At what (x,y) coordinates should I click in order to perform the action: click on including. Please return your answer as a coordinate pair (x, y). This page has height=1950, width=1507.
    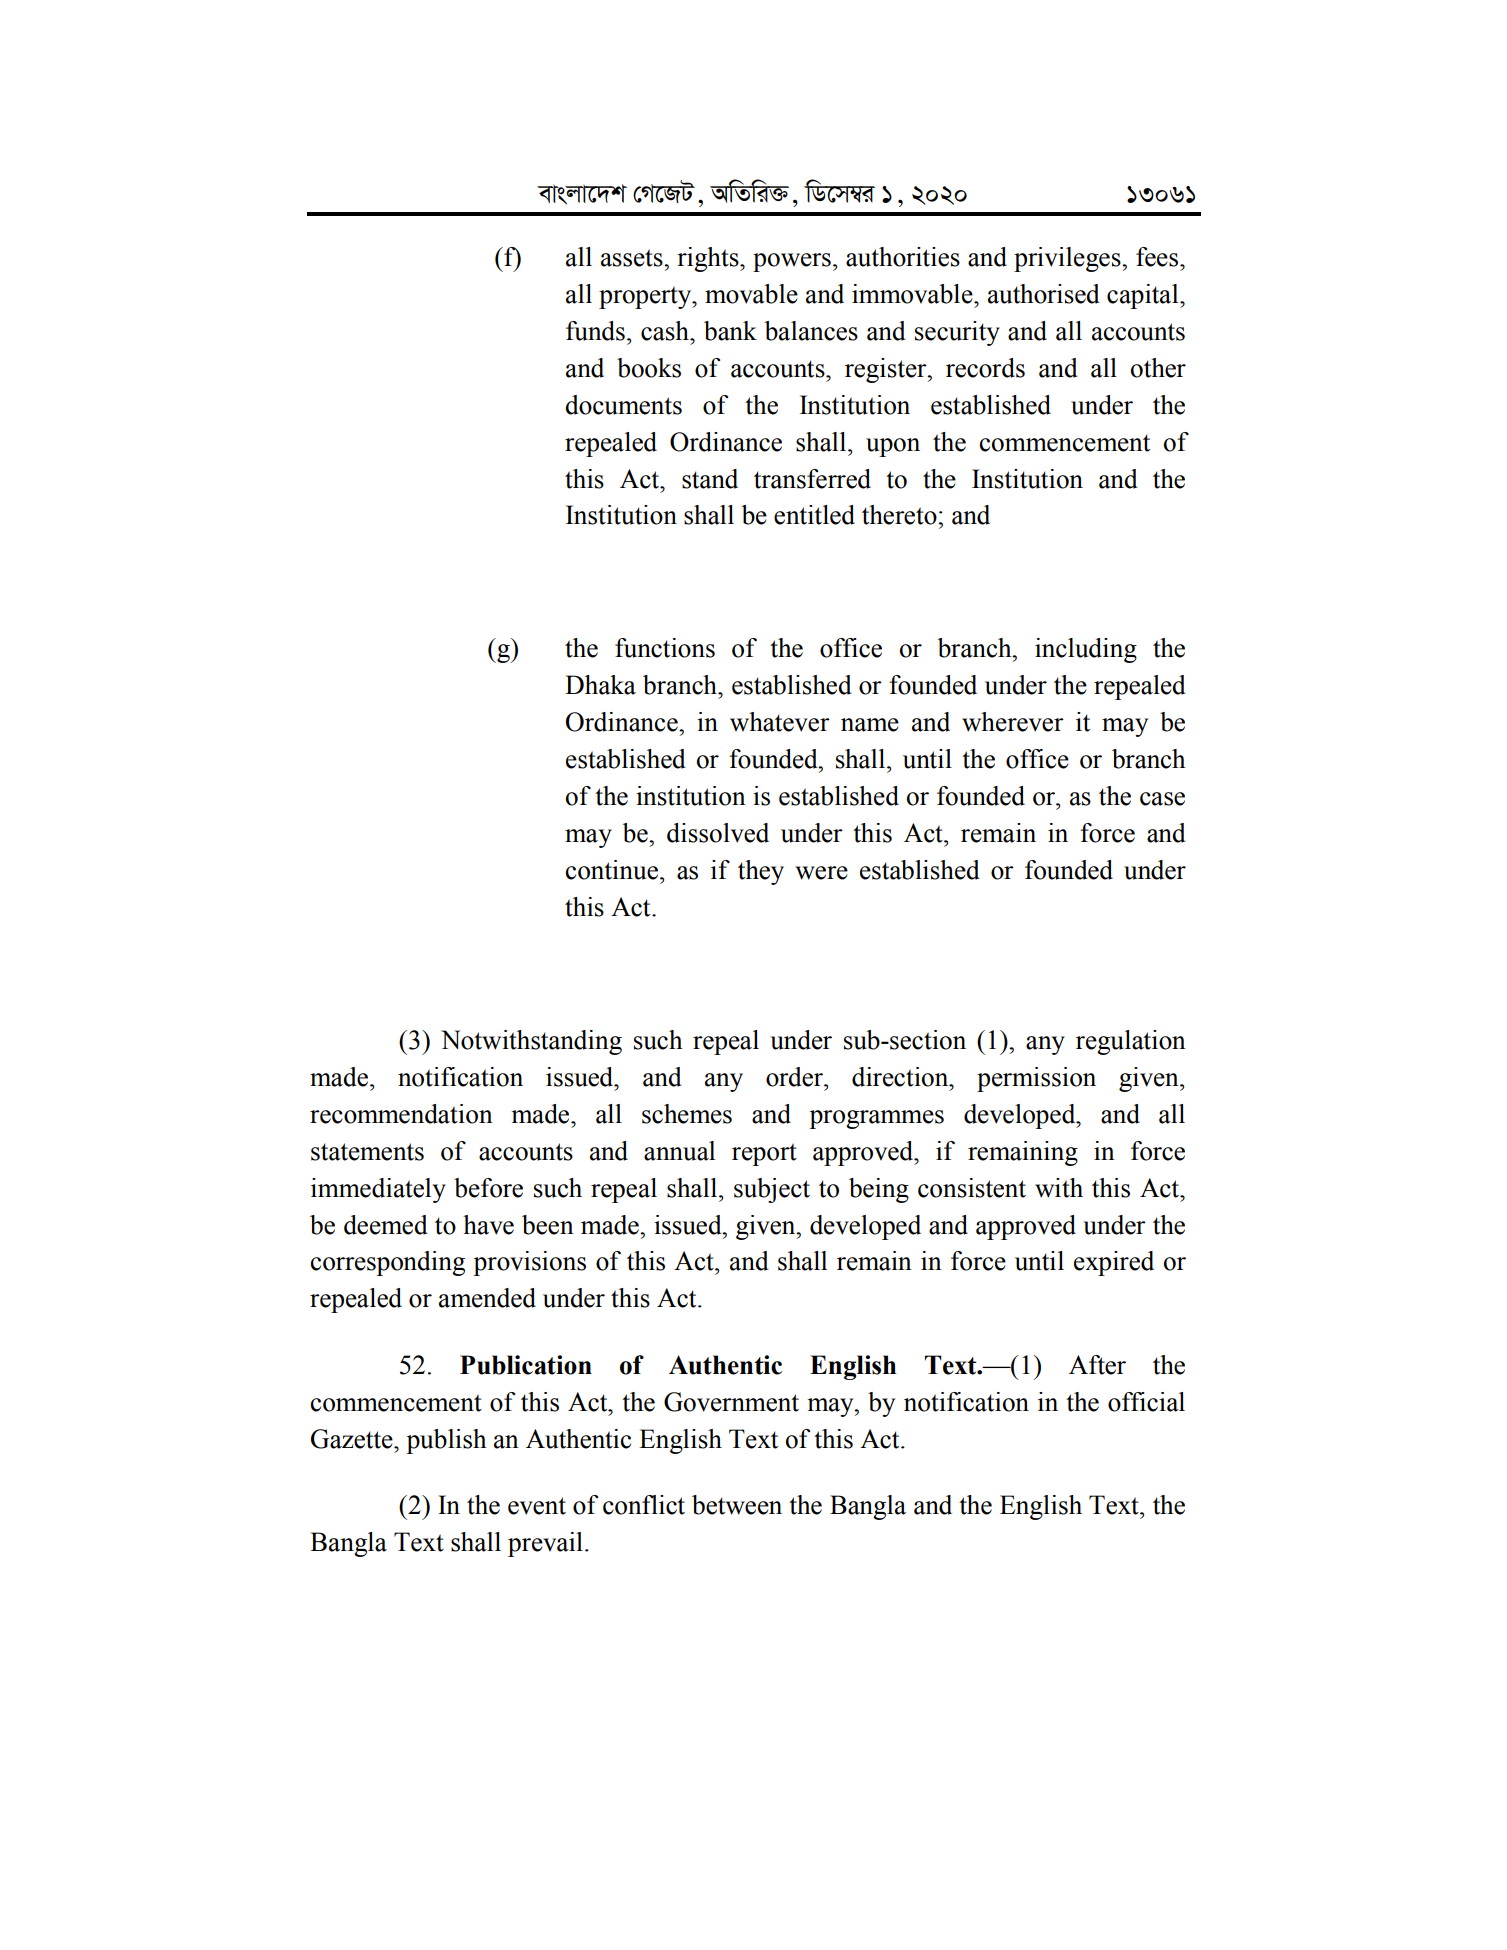
    Looking at the image, I should click on (1086, 650).
